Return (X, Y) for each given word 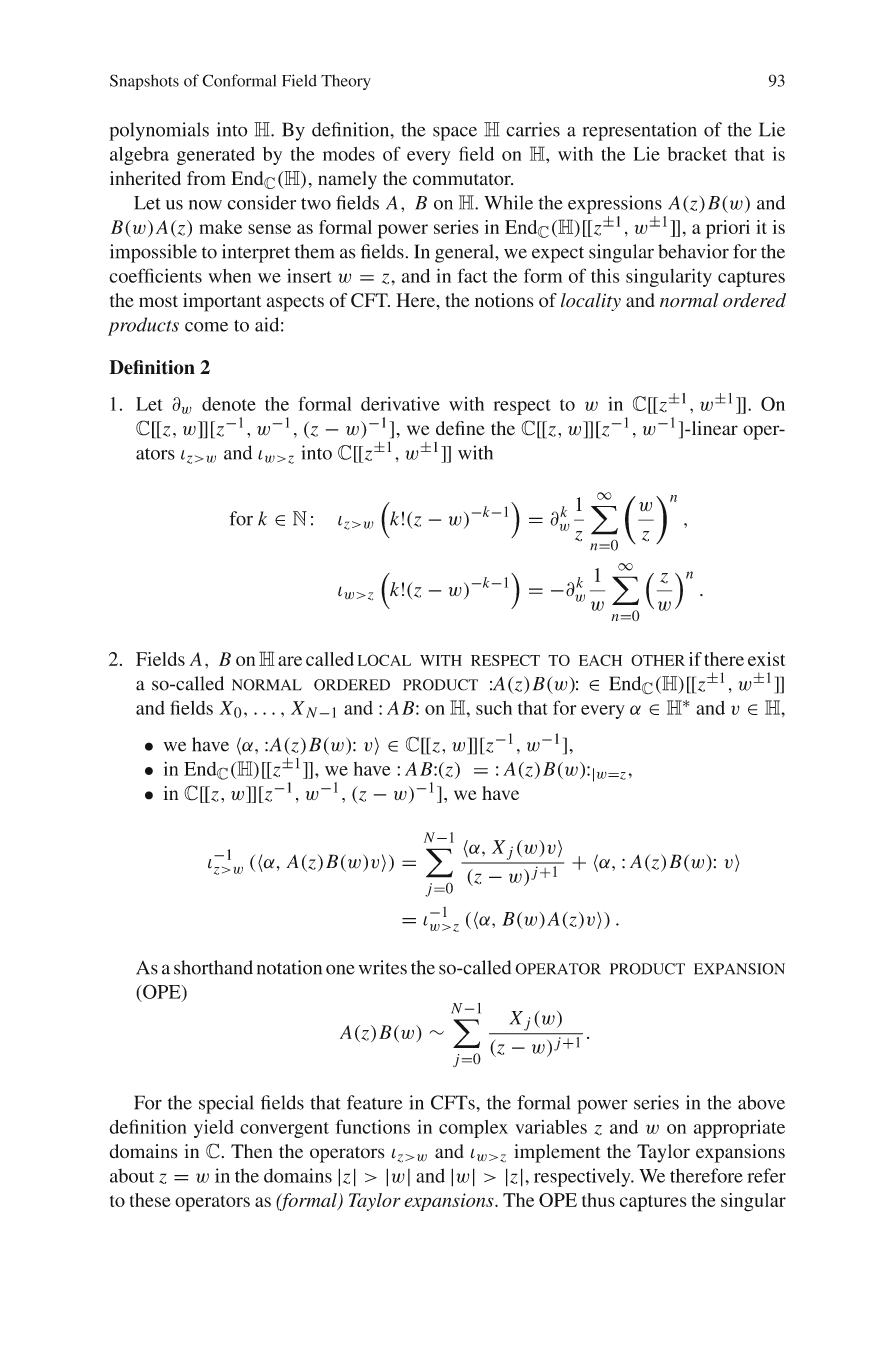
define (460, 428)
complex (473, 1129)
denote (229, 404)
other (658, 660)
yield (214, 1129)
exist (767, 659)
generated (216, 156)
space (455, 134)
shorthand (213, 967)
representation (640, 131)
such (494, 708)
